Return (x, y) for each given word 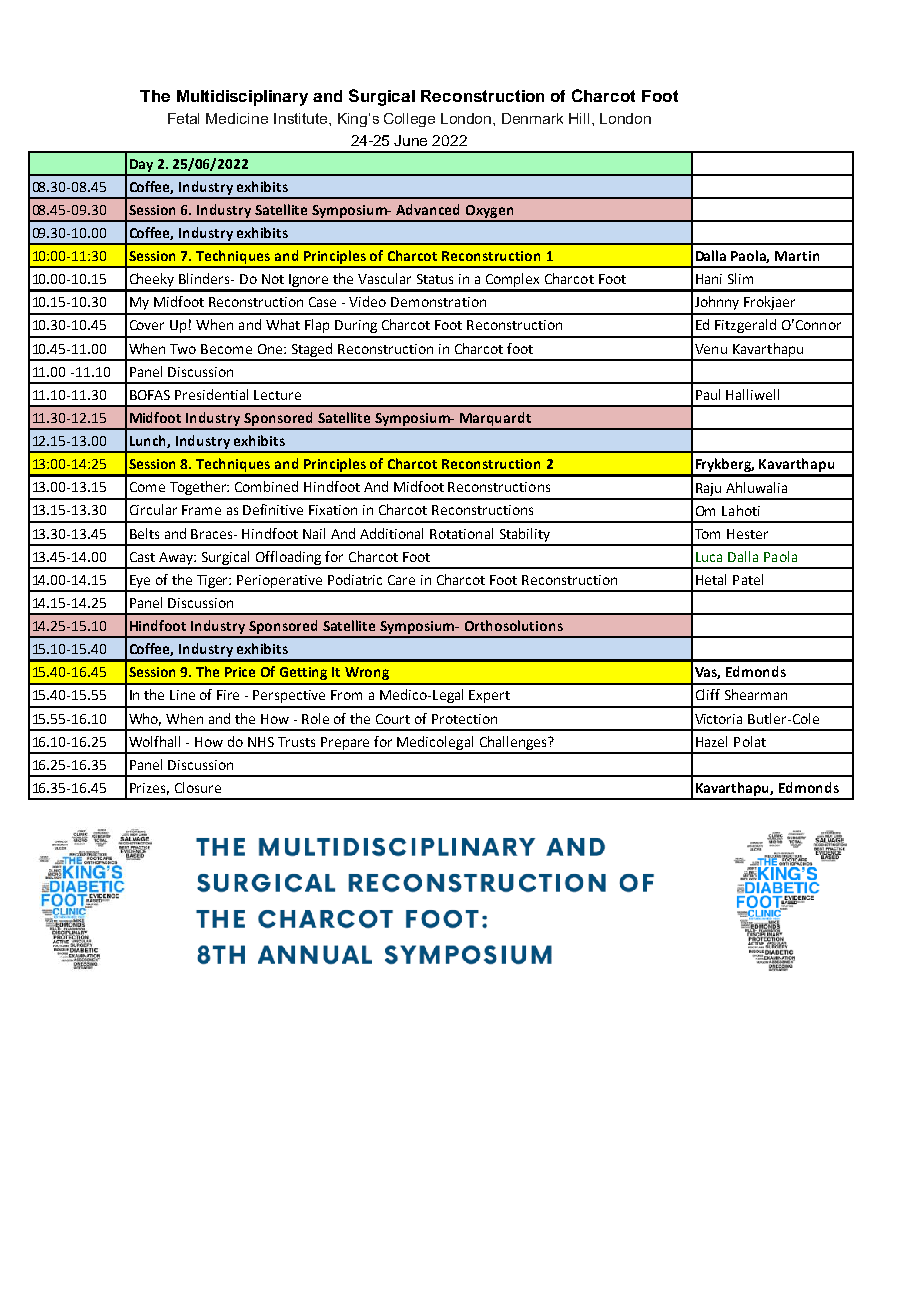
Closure (198, 787)
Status (435, 279)
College (409, 120)
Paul (708, 394)
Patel (748, 579)
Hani (709, 279)
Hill (581, 118)
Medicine (237, 118)
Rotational (461, 533)
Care (401, 580)
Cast (142, 557)
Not (273, 279)
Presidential (211, 394)
